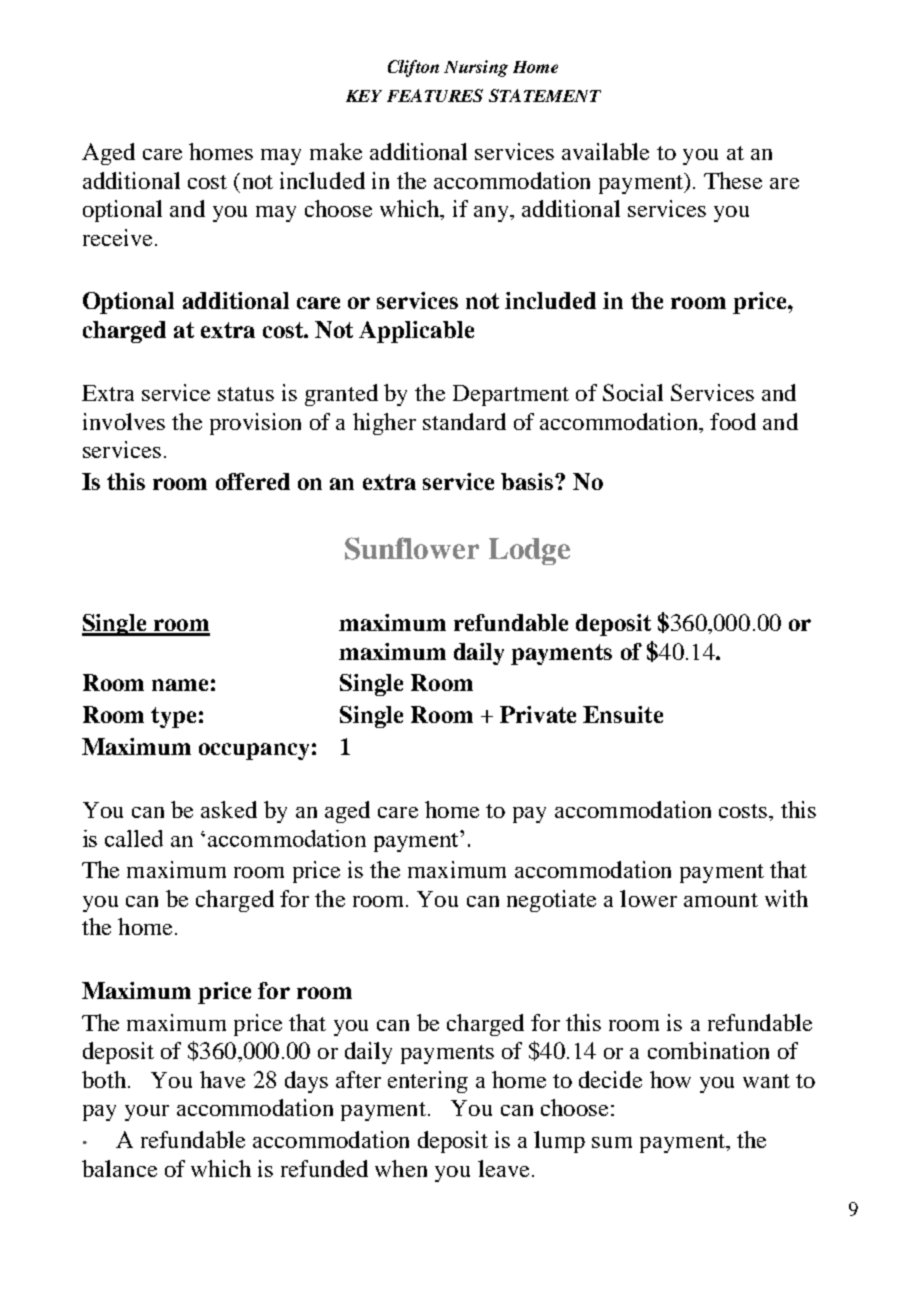 This screenshot has height=1308, width=924. What do you see at coordinates (435, 95) in the screenshot?
I see `FEATURES` at bounding box center [435, 95].
